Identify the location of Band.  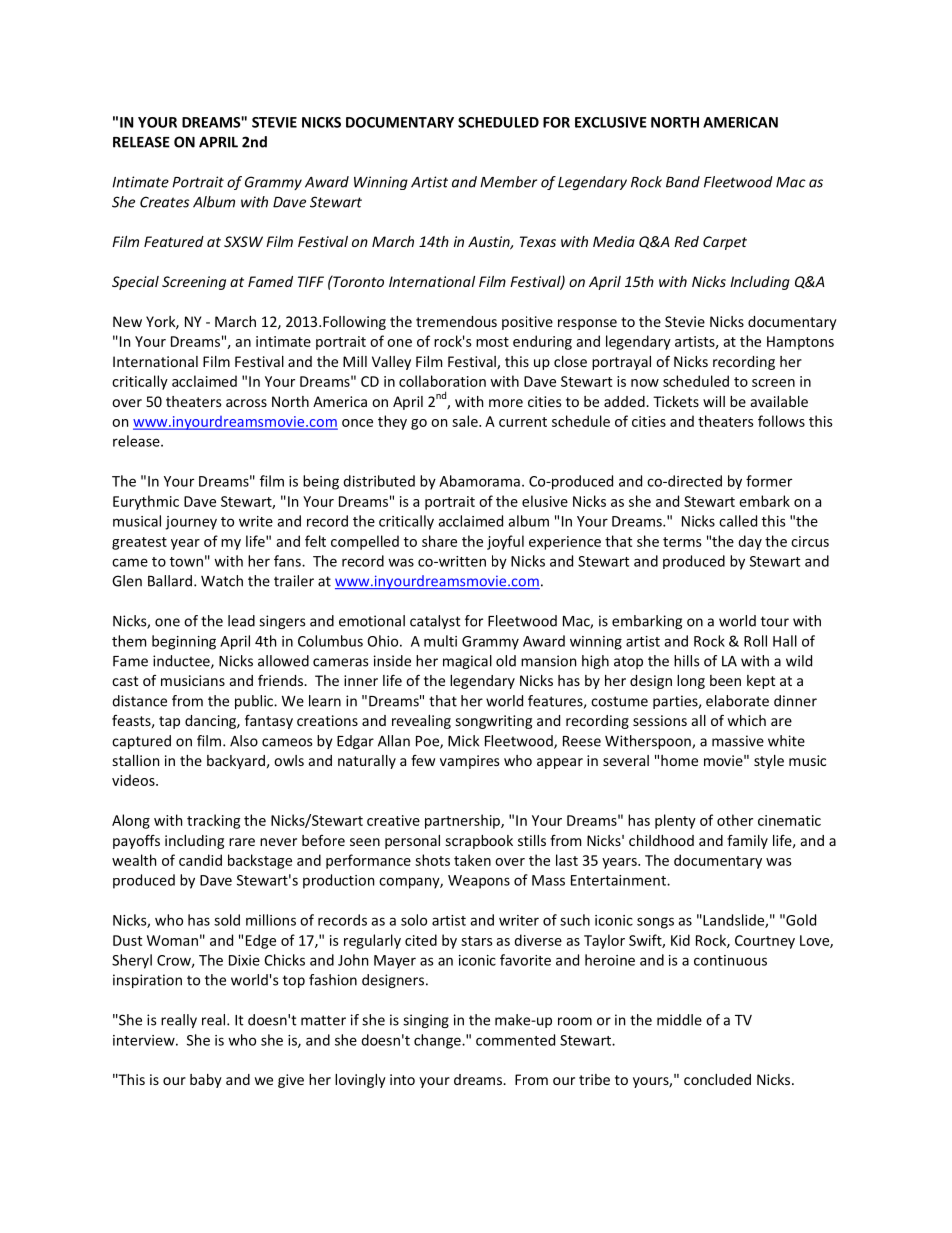
(683, 182).
